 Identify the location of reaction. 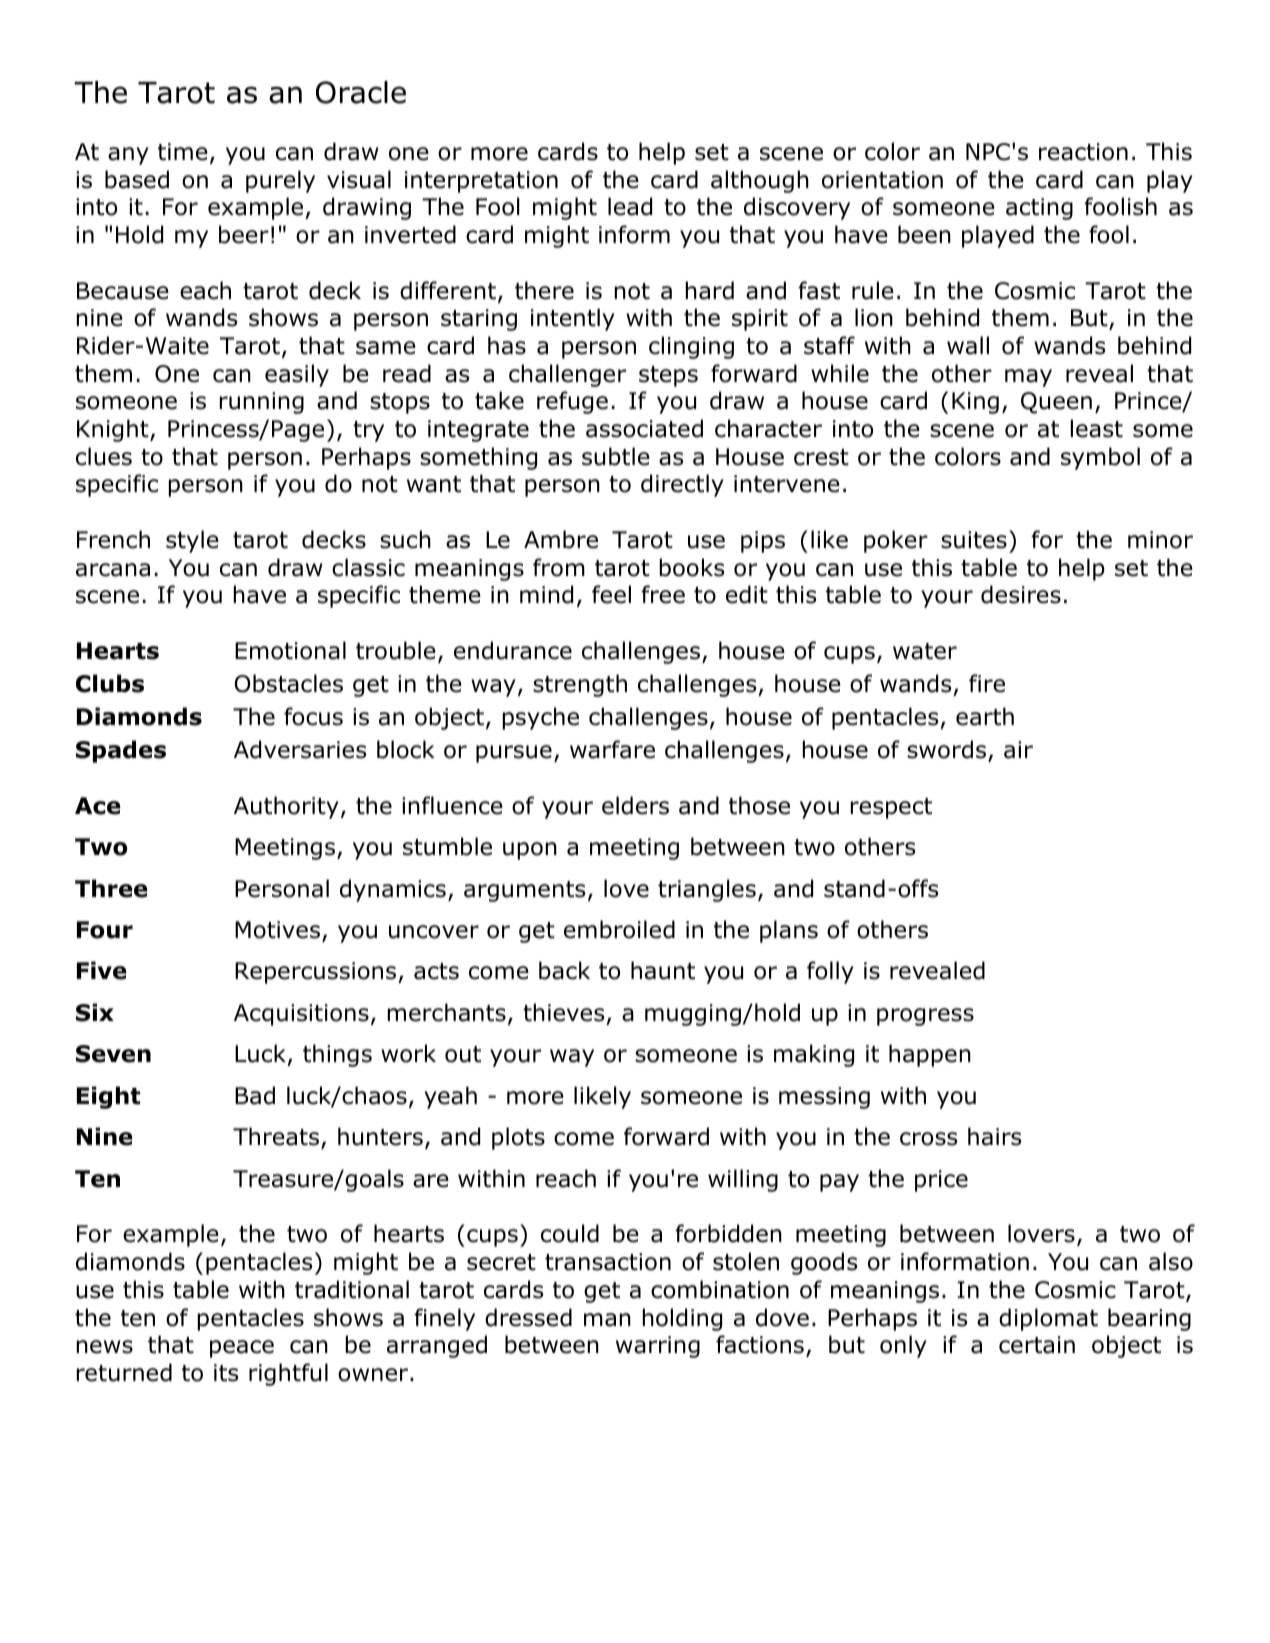
(1083, 152).
